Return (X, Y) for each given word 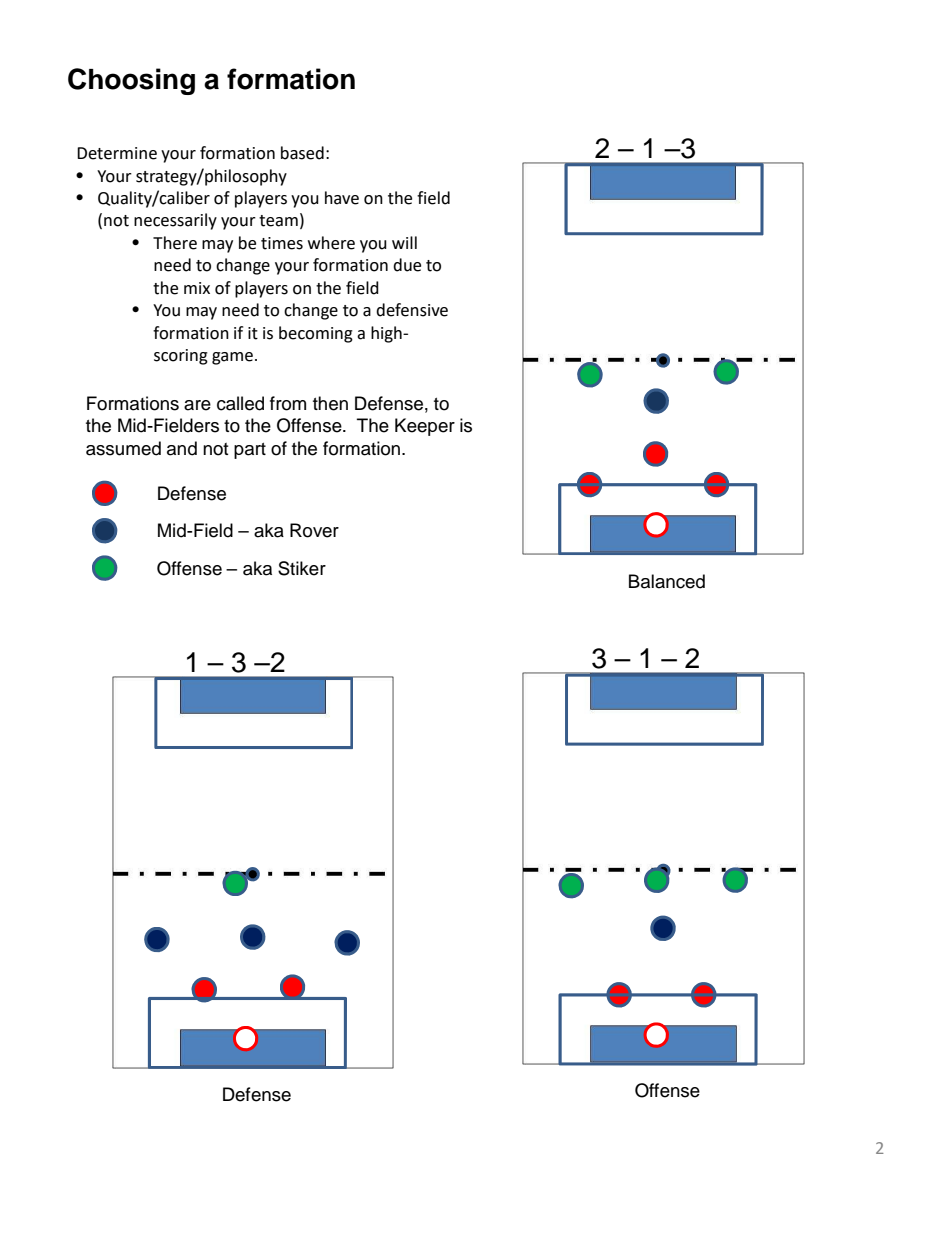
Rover (314, 530)
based (302, 153)
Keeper (425, 427)
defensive (412, 310)
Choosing (131, 81)
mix (197, 288)
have (342, 198)
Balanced (667, 581)
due (407, 265)
